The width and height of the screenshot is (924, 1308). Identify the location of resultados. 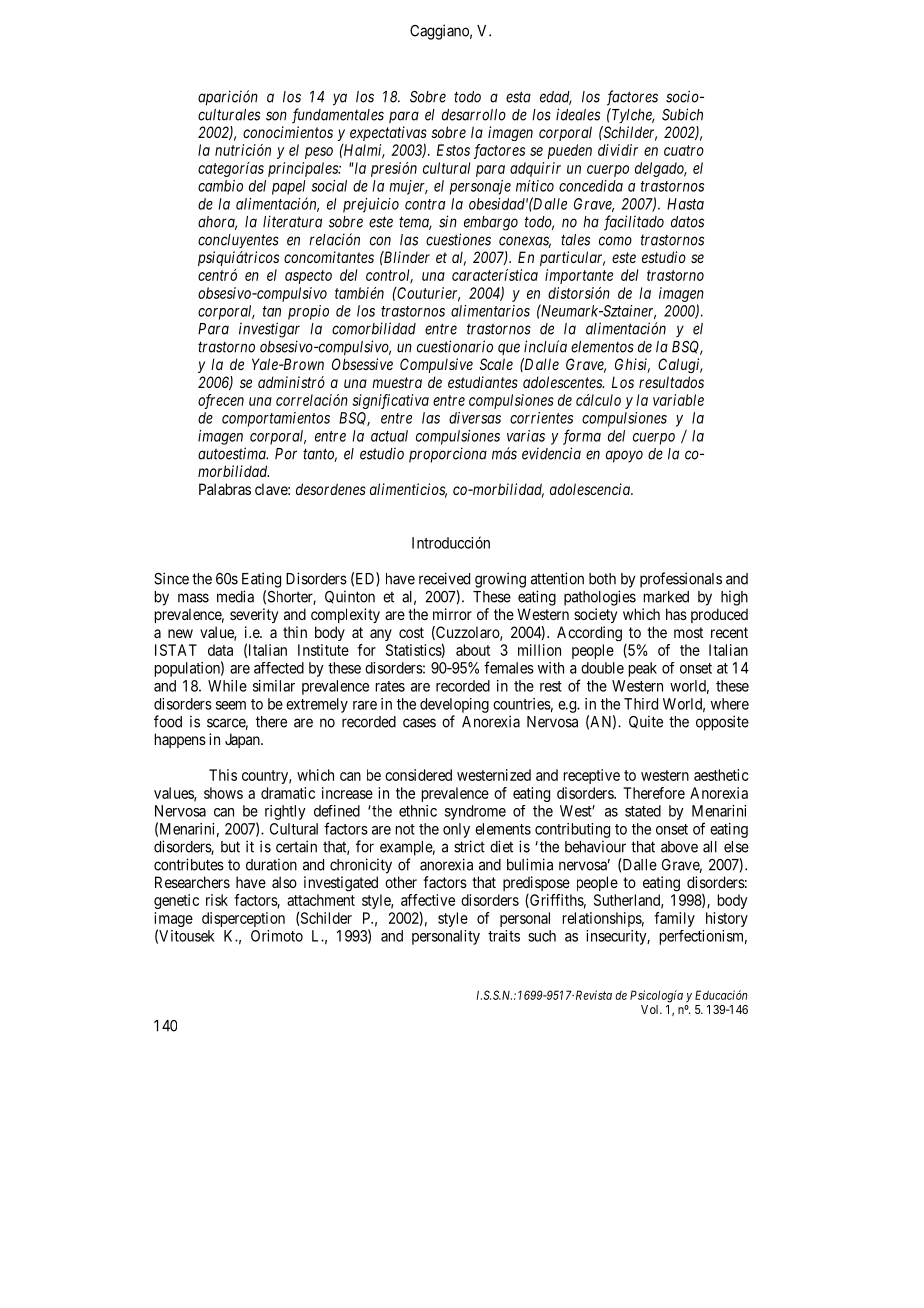
(671, 382).
